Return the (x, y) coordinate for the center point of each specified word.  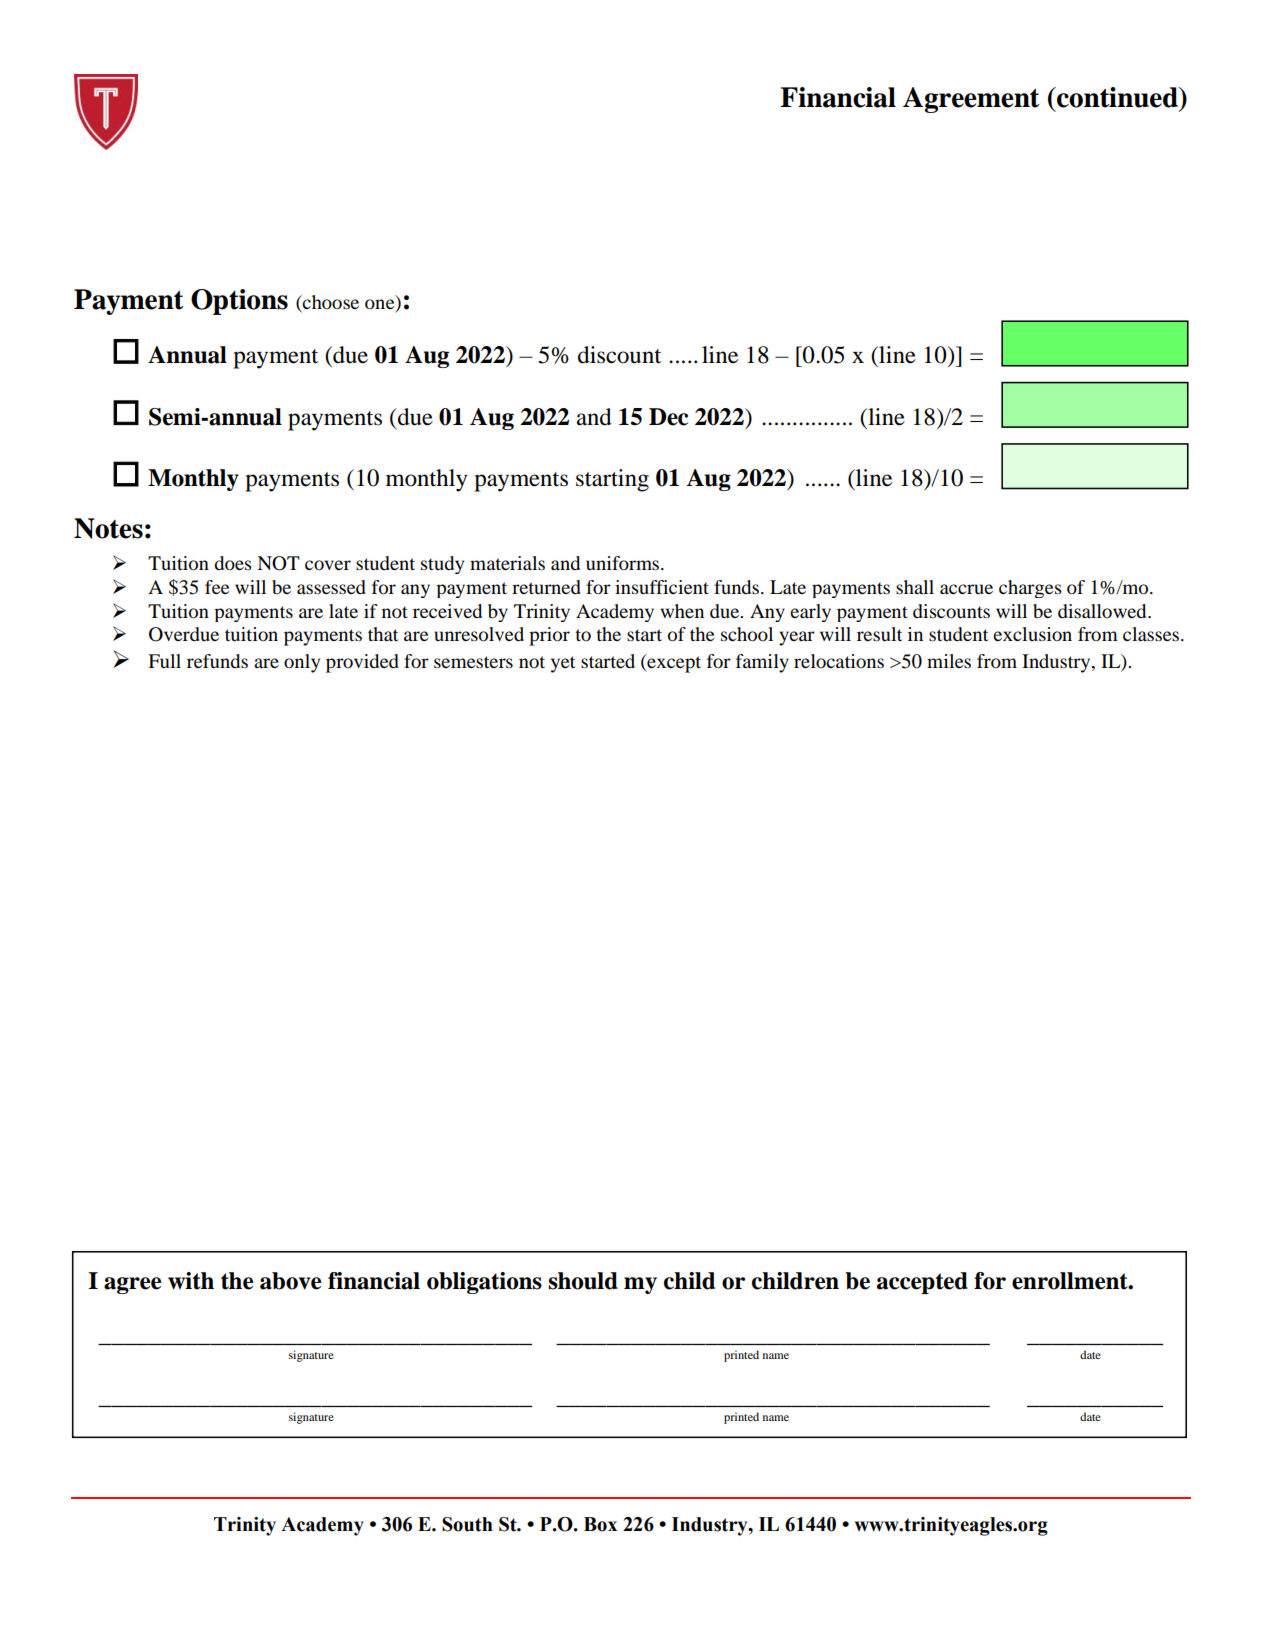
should (583, 1281)
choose (330, 302)
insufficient (662, 587)
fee (217, 587)
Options (239, 302)
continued (1117, 97)
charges (1030, 589)
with (191, 1281)
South (467, 1524)
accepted (922, 1283)
